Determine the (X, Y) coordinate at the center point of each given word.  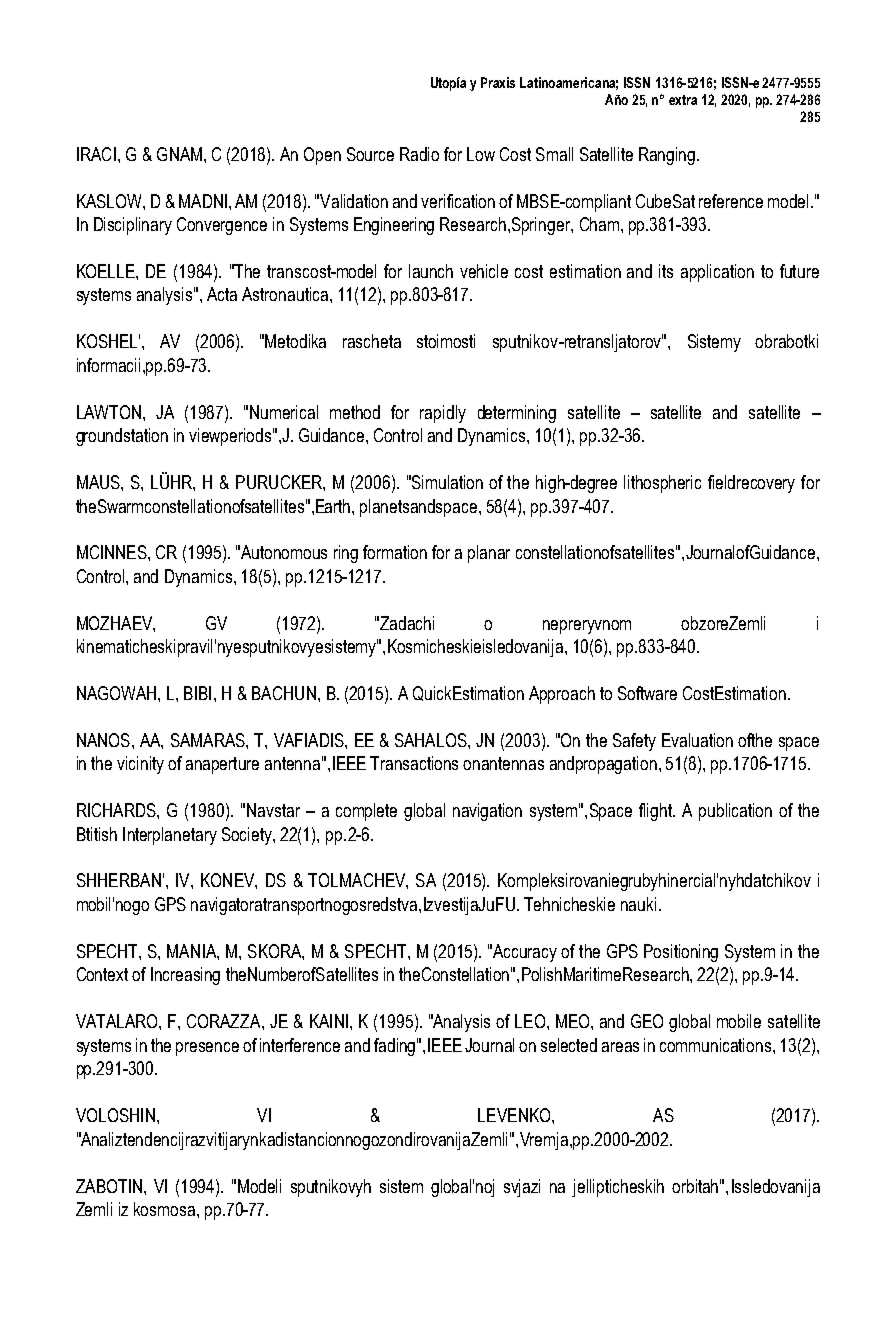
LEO (531, 1021)
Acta (222, 294)
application (717, 273)
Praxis (498, 82)
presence (207, 1049)
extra (683, 100)
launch (431, 271)
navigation (487, 812)
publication (735, 812)
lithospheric (662, 484)
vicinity (140, 765)
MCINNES (113, 552)
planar (489, 554)
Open (322, 156)
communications (717, 1045)
